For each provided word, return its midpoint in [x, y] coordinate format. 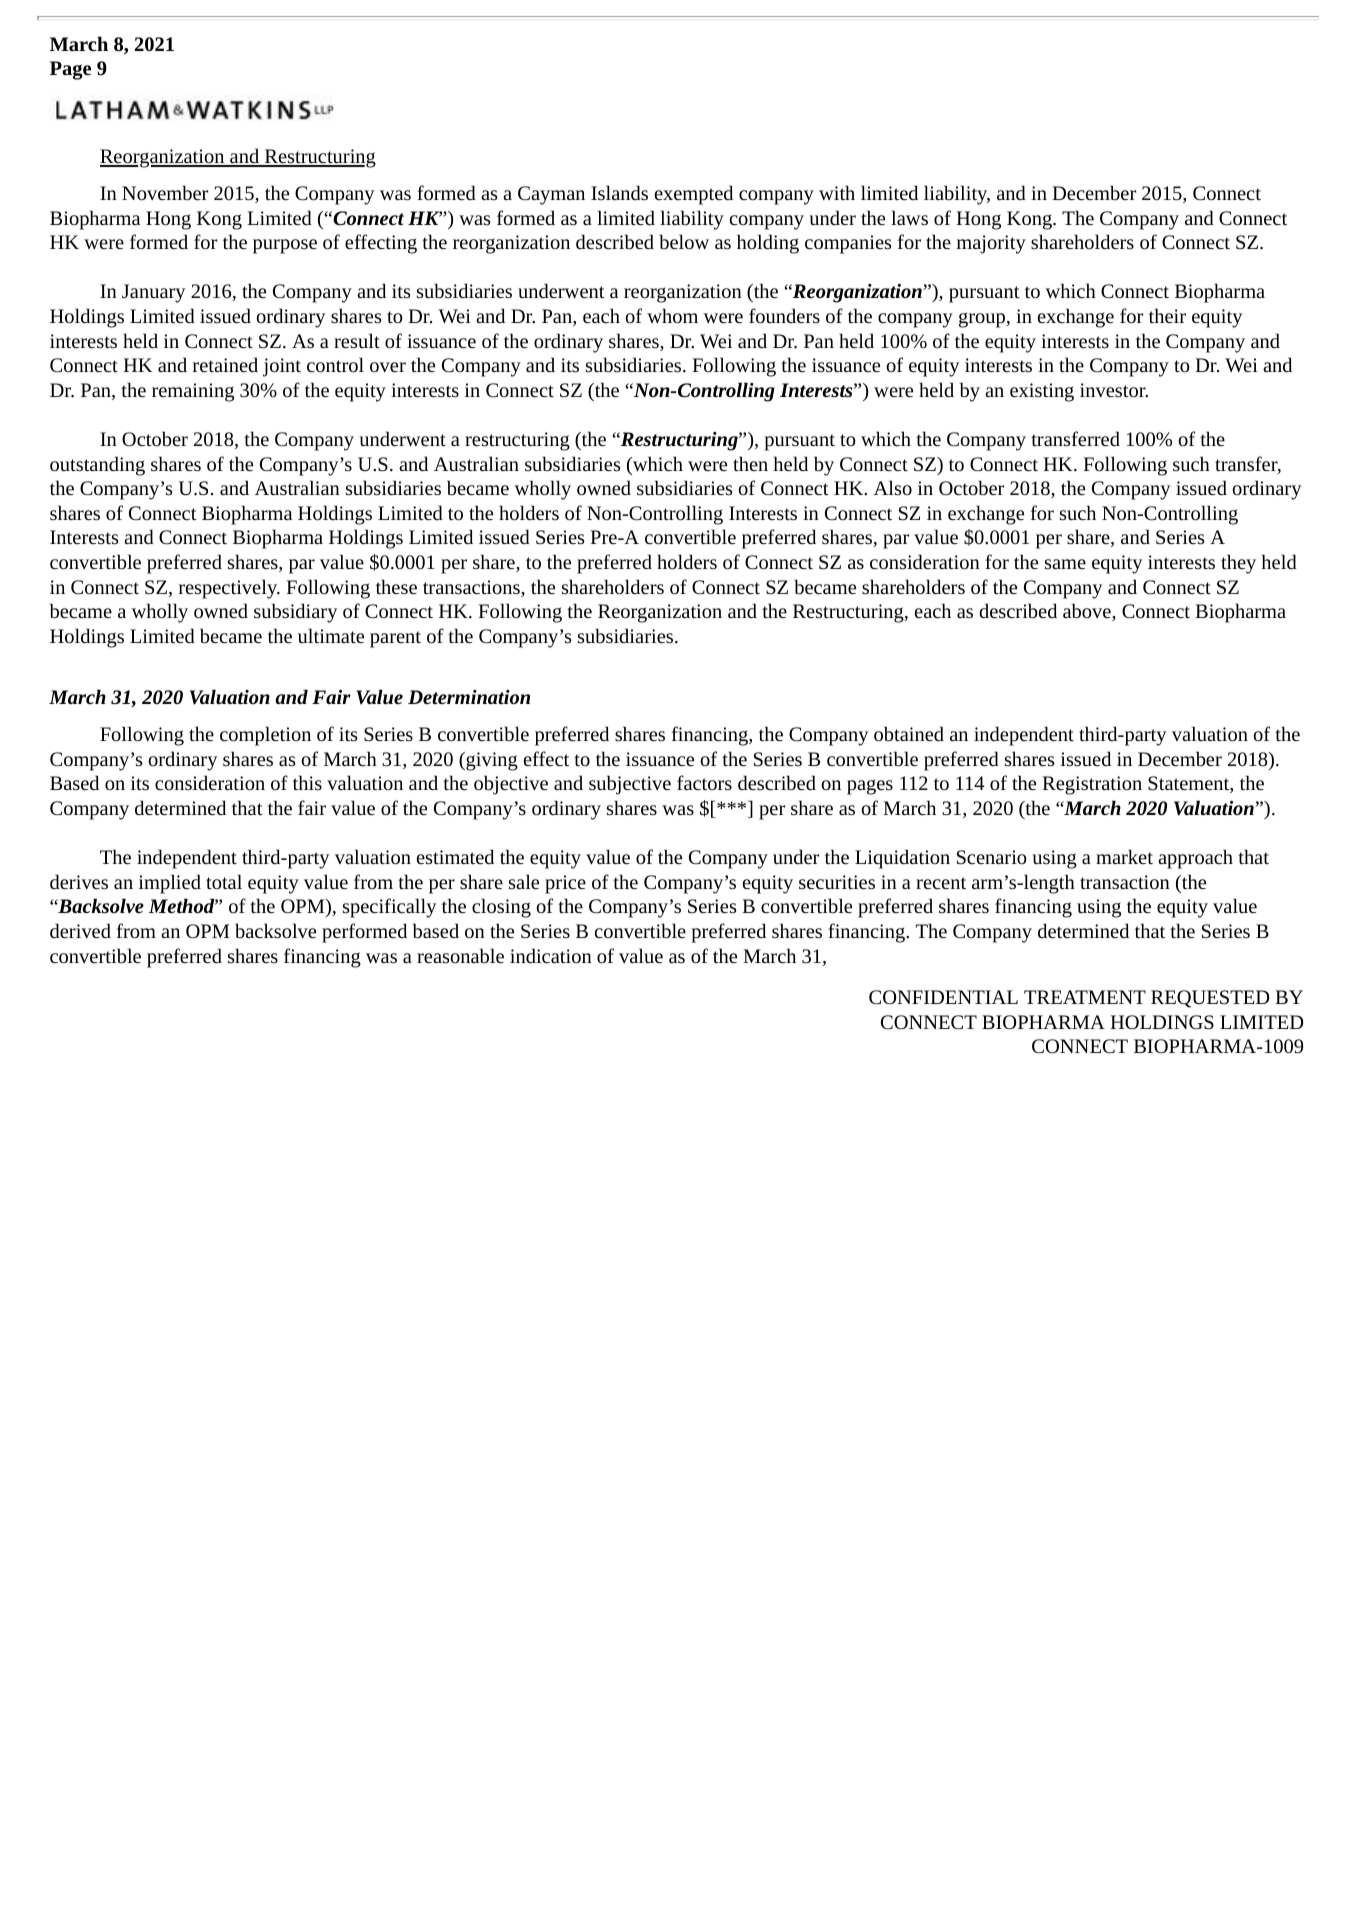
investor [1114, 390]
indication [551, 955]
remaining [193, 392]
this [307, 782]
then [750, 463]
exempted [694, 195]
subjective [630, 785]
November [165, 192]
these [396, 586]
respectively [229, 589]
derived [80, 930]
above [1088, 612]
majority [991, 244]
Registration [1092, 785]
